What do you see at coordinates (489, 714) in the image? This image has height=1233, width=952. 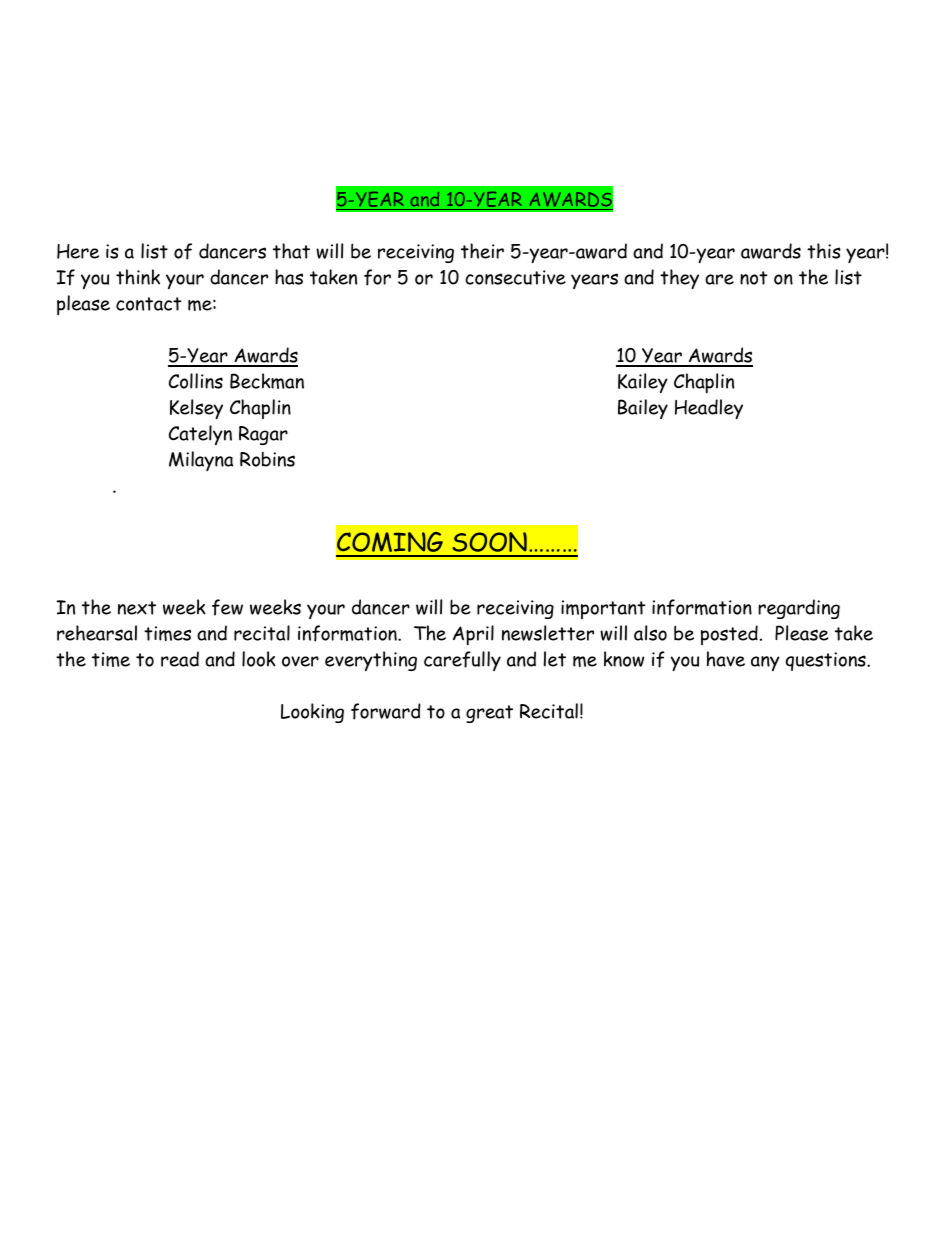 I see `great` at bounding box center [489, 714].
